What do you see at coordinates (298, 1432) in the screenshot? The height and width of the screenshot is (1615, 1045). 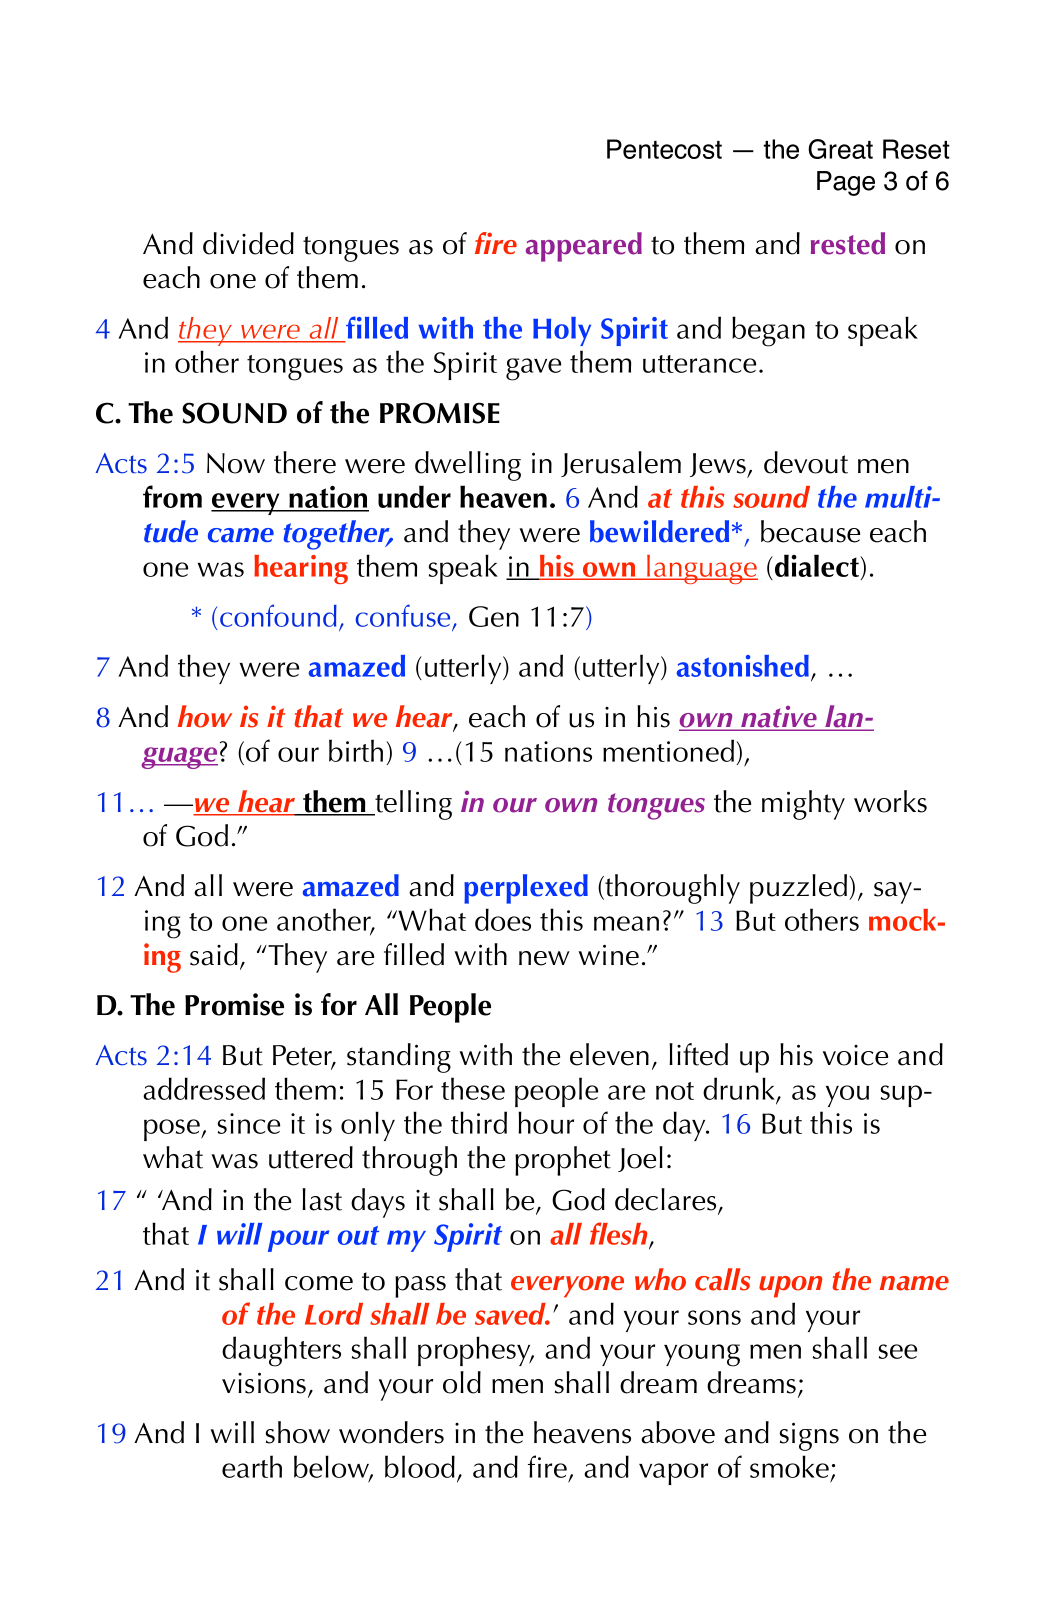 I see `show` at bounding box center [298, 1432].
